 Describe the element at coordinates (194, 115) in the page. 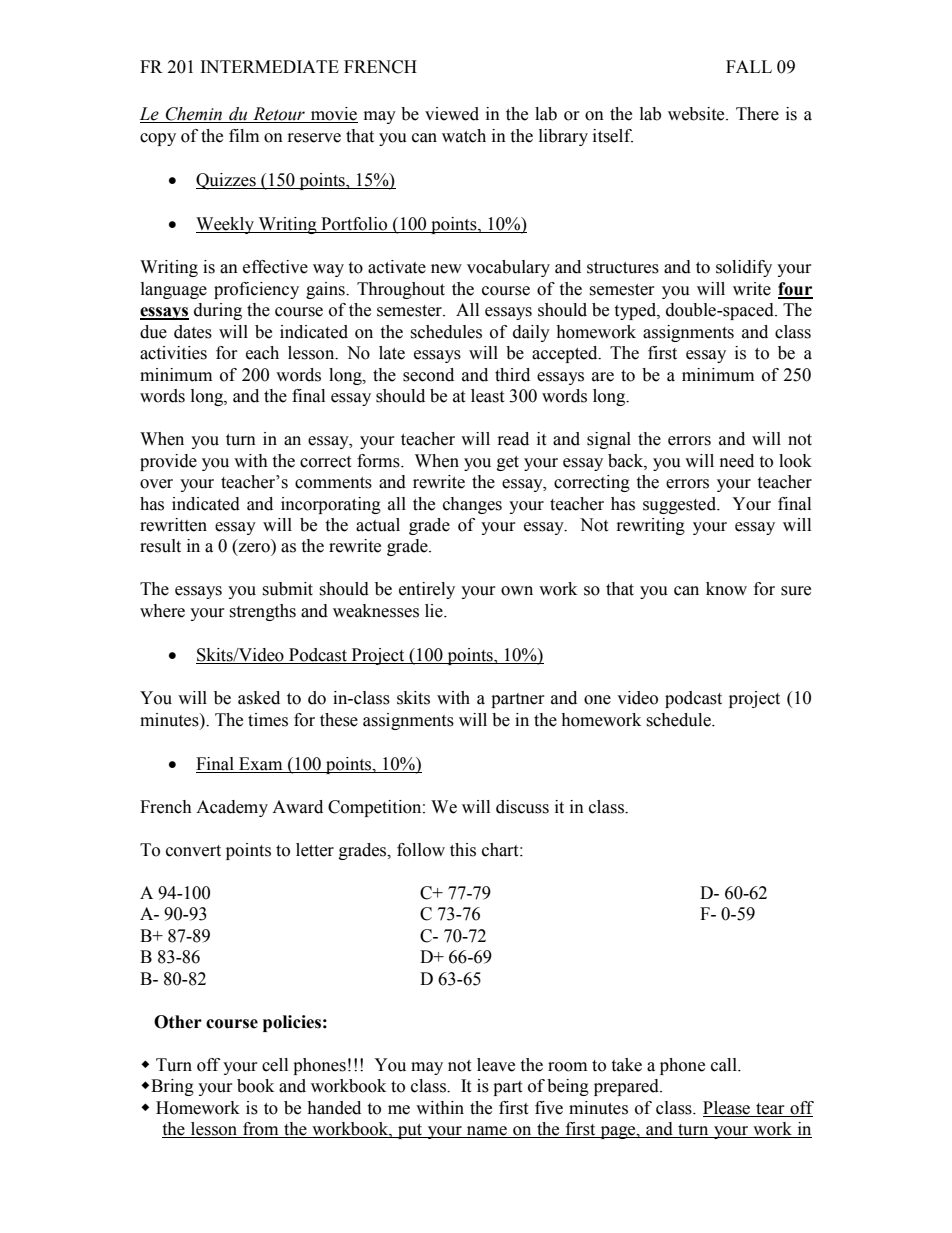

I see `Chemin` at that location.
